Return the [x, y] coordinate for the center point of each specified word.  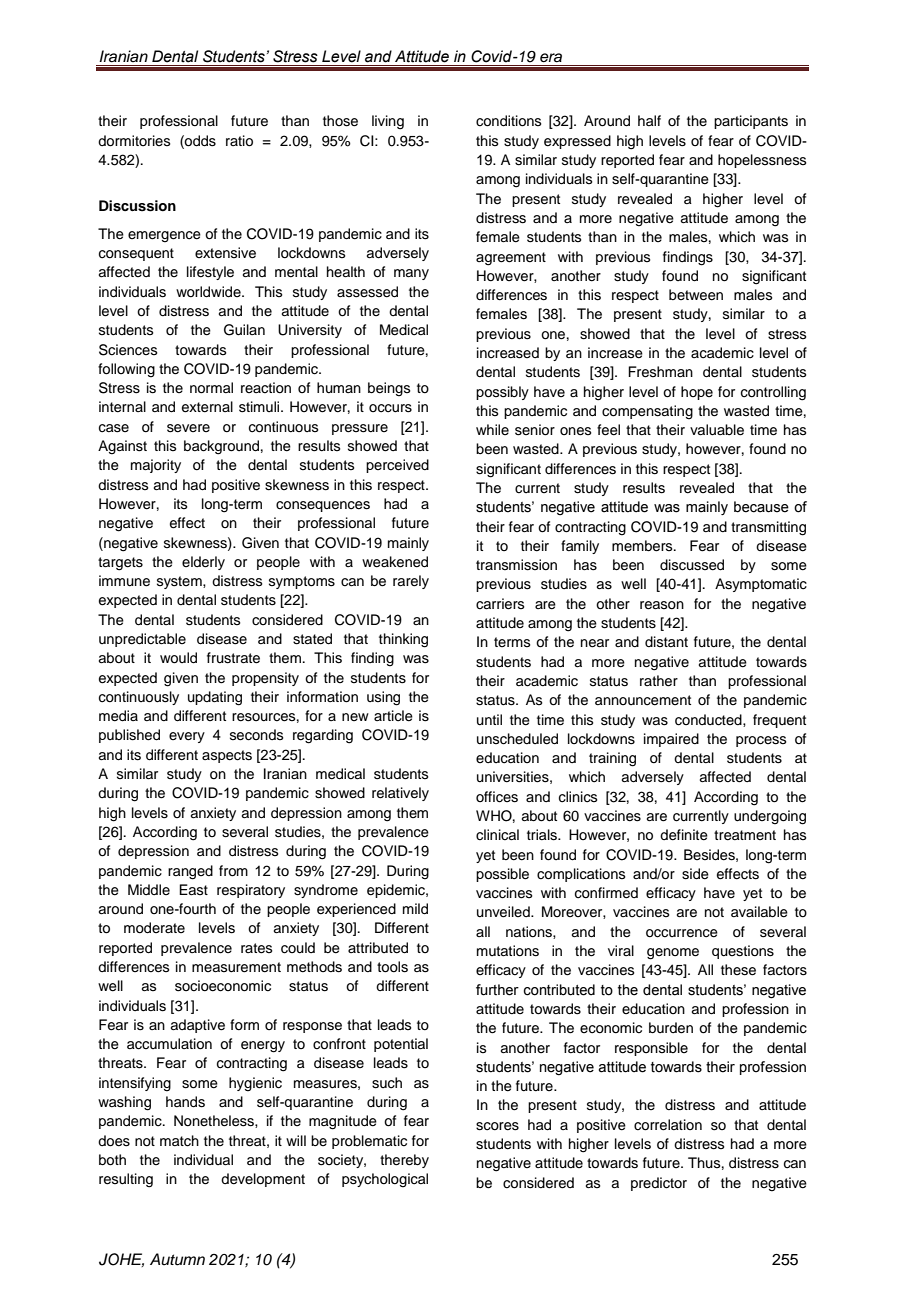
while [492, 429]
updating [215, 698]
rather [659, 681]
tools [392, 967]
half [649, 120]
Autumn [177, 1259]
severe [188, 428]
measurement [236, 967]
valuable [717, 430]
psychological [385, 1180]
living [388, 122]
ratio [239, 141]
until [489, 719]
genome [673, 954]
